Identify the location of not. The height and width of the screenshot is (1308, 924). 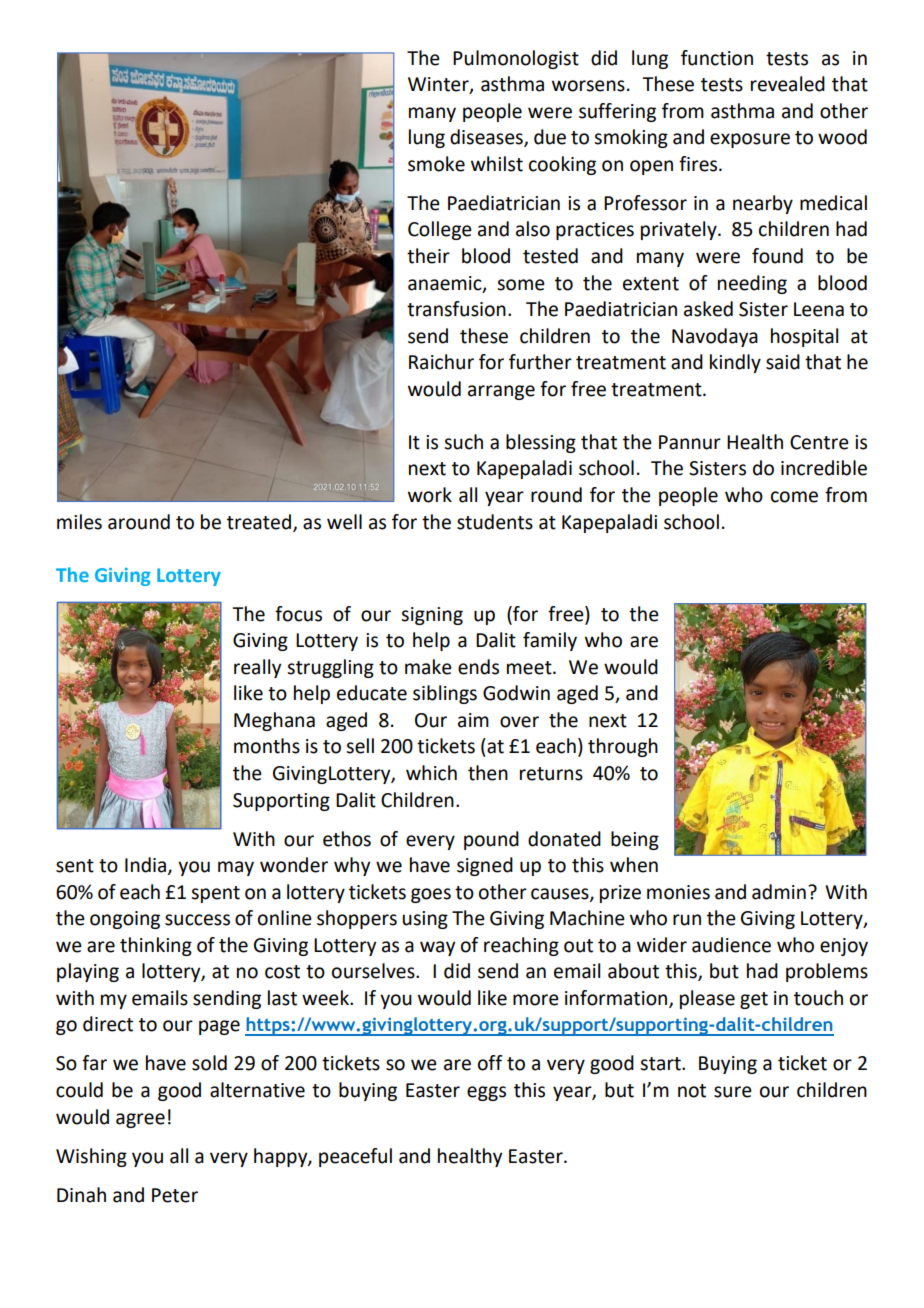
(692, 1091).
